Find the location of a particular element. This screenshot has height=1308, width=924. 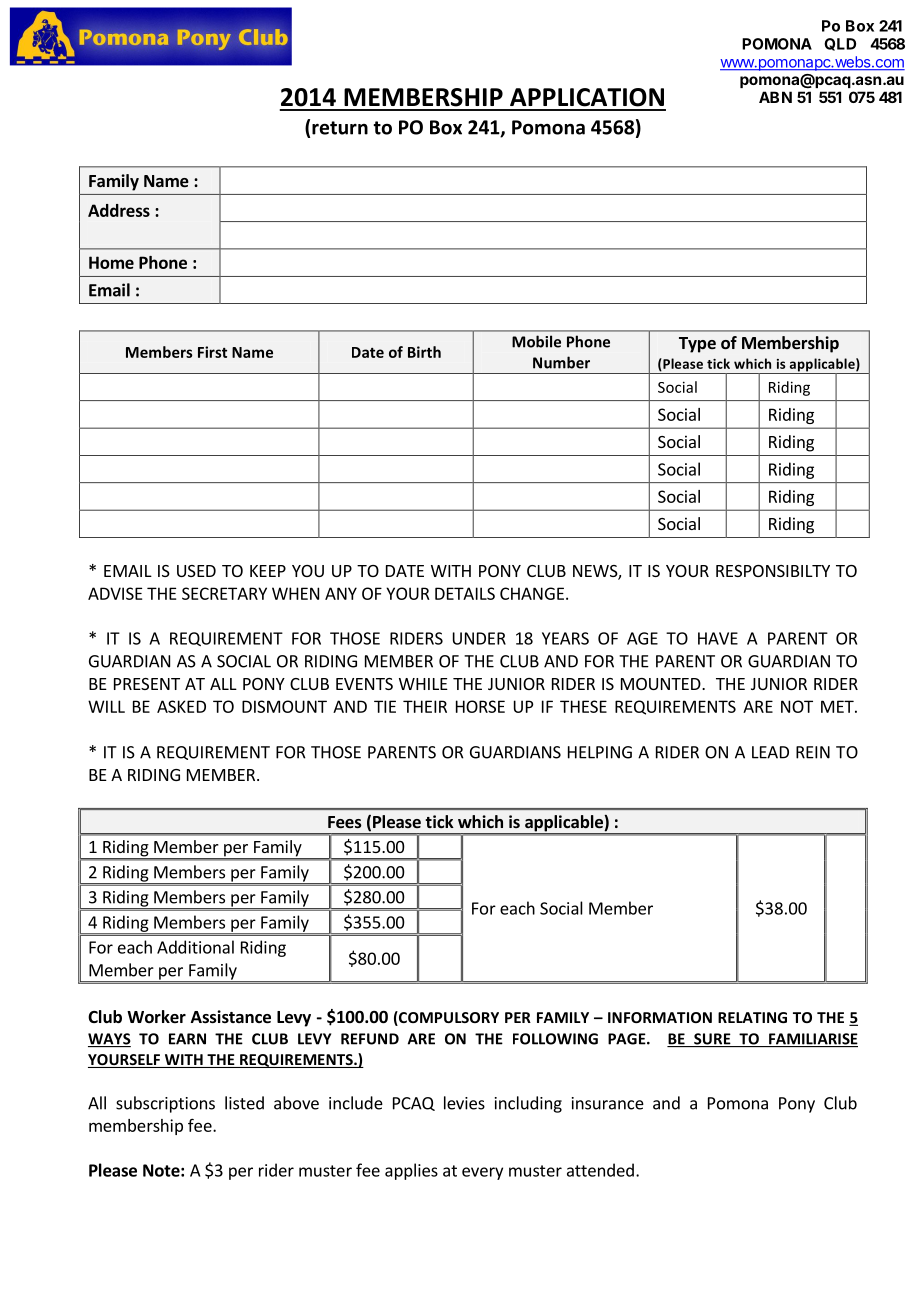

every is located at coordinates (482, 1173).
